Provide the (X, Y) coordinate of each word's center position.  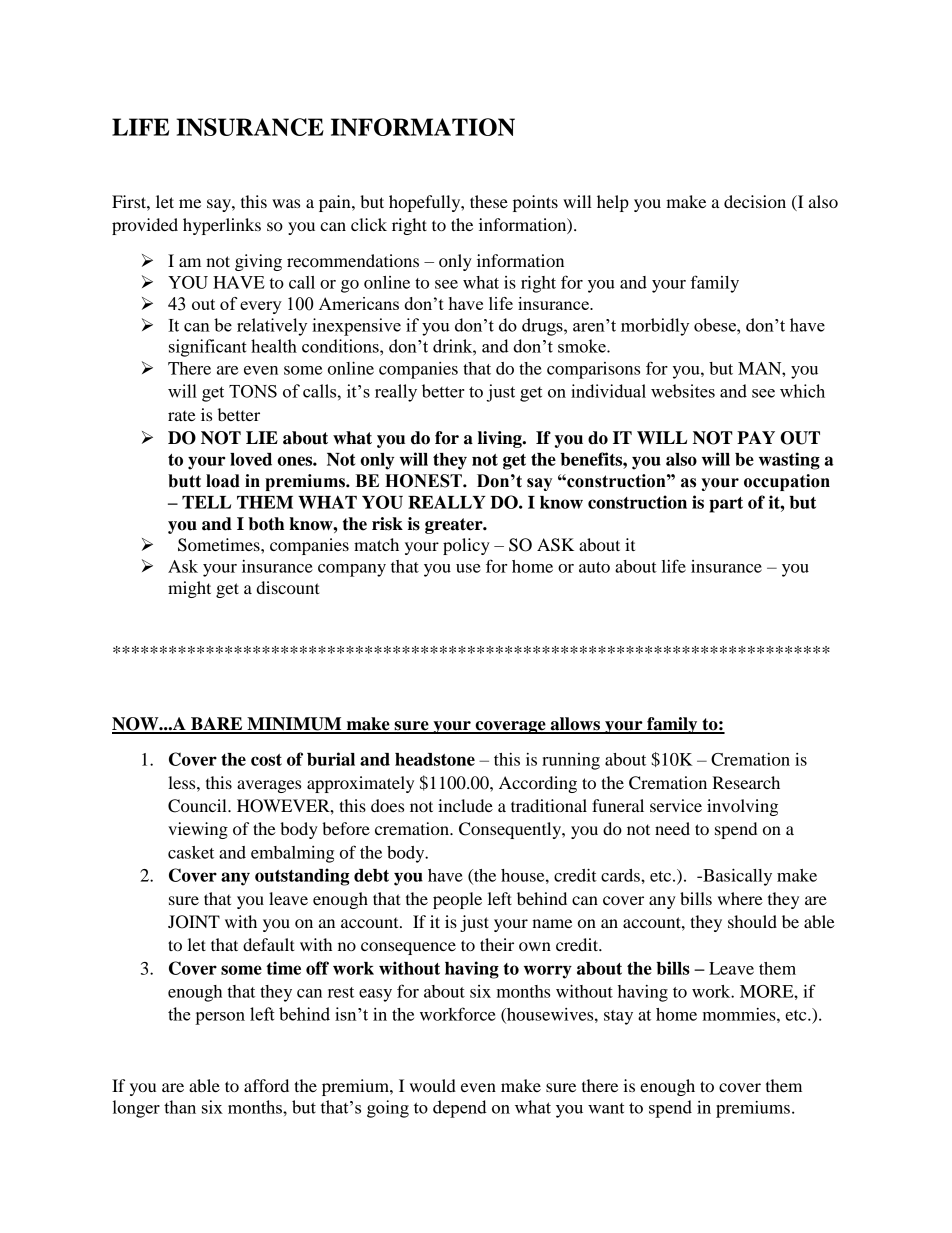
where (740, 898)
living (501, 439)
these (489, 201)
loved (251, 459)
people (457, 900)
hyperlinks (222, 226)
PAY (756, 437)
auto (594, 567)
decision (755, 201)
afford (266, 1085)
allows (575, 725)
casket (191, 852)
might (189, 589)
